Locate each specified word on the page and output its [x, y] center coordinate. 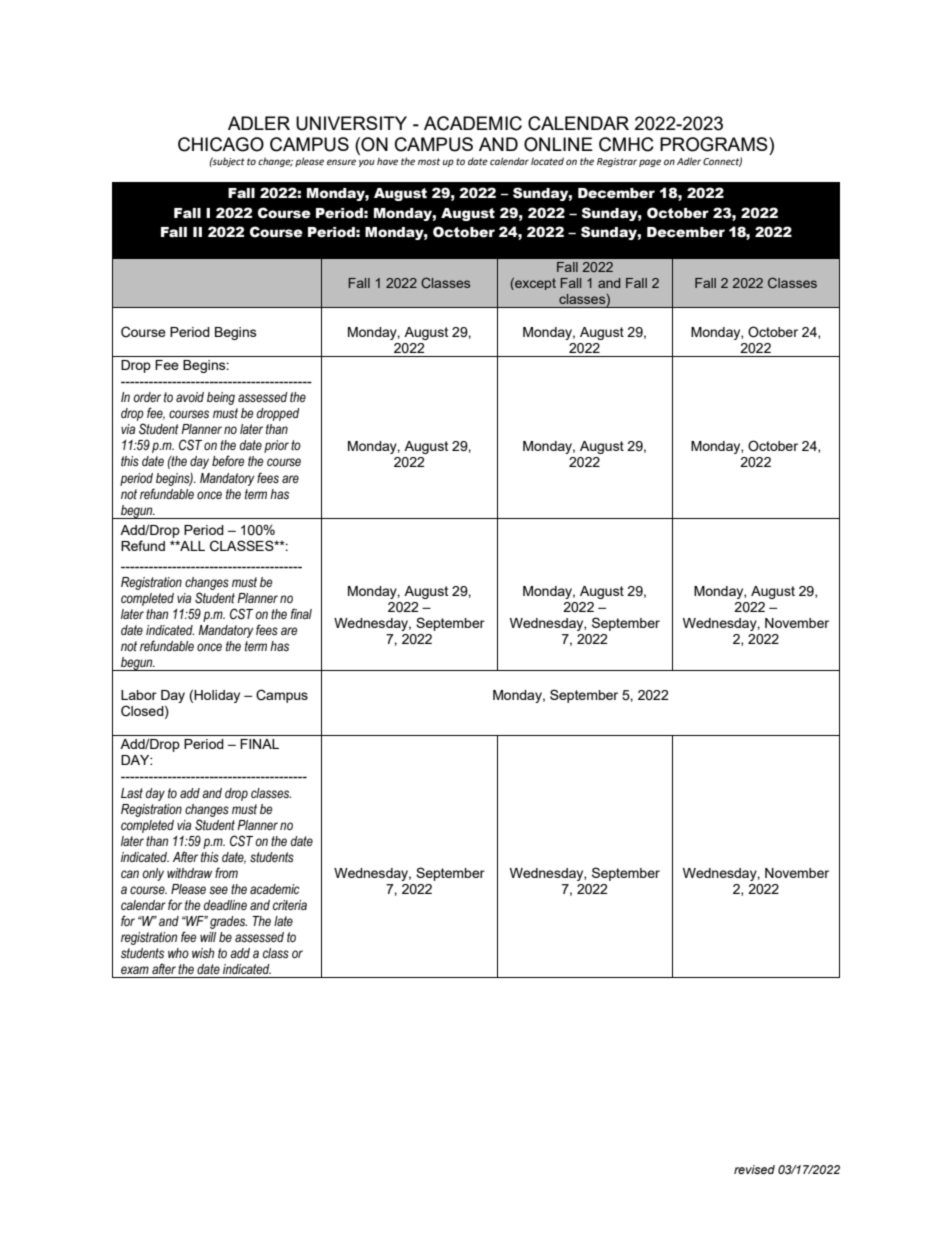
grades [228, 922]
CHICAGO [221, 144]
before [228, 461]
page [650, 163]
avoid [190, 397]
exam [135, 970]
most [429, 161]
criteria [290, 905]
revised [754, 1169]
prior [276, 446]
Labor [139, 695]
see [218, 890]
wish [203, 953]
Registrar [617, 162]
